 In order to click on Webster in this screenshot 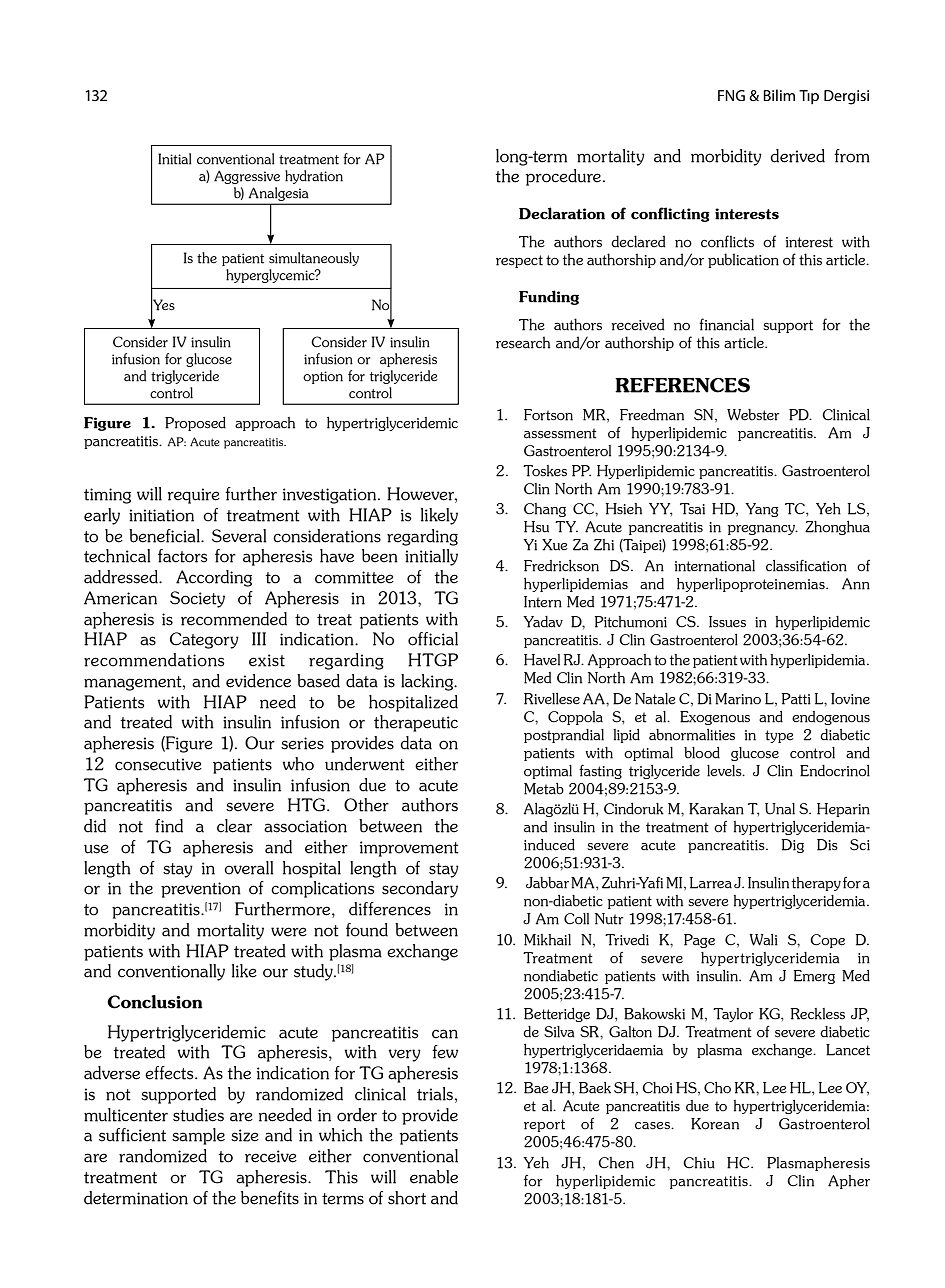, I will do `click(753, 415)`.
